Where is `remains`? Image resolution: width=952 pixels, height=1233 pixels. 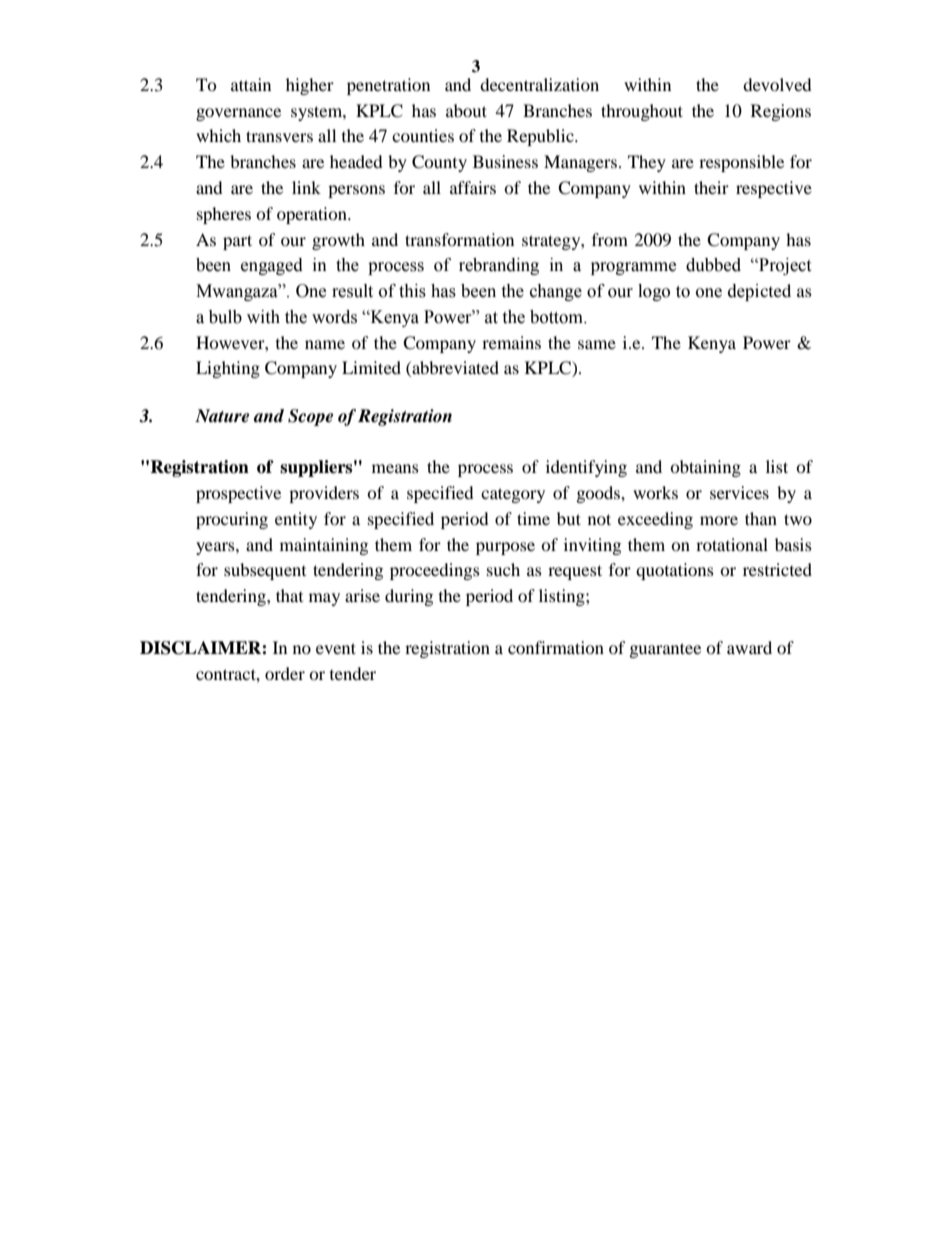 remains is located at coordinates (511, 342).
